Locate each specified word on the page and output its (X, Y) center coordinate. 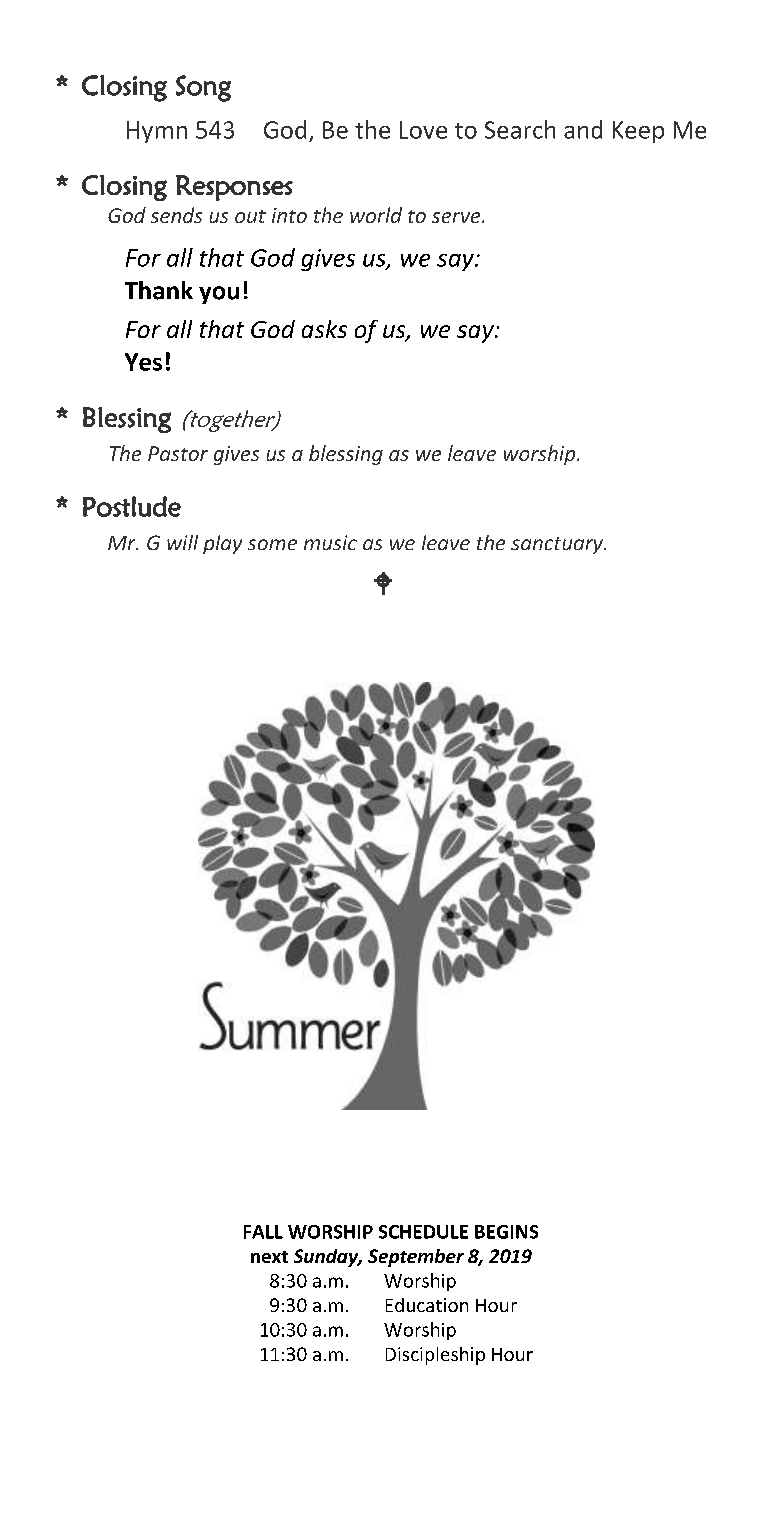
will (182, 542)
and (583, 129)
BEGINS (506, 1232)
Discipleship (435, 1356)
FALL (263, 1232)
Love (423, 130)
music (330, 542)
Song (203, 88)
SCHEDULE (423, 1232)
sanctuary (558, 545)
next (269, 1257)
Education (427, 1305)
